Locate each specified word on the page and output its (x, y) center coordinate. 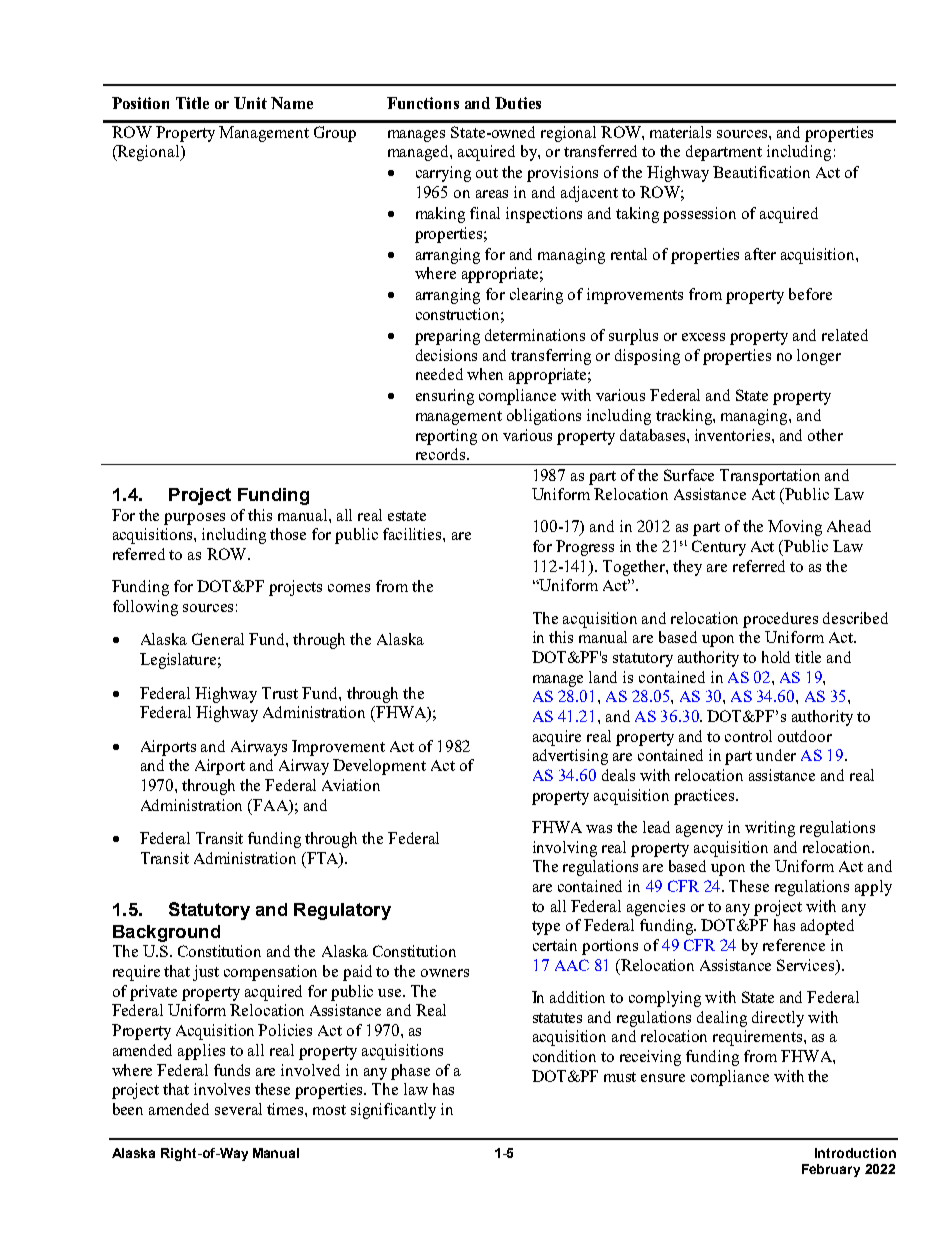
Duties (518, 103)
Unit (250, 103)
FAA (271, 805)
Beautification (761, 172)
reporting (446, 437)
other (825, 435)
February (831, 1170)
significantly (393, 1111)
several (238, 1109)
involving (565, 849)
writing (770, 829)
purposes (194, 519)
